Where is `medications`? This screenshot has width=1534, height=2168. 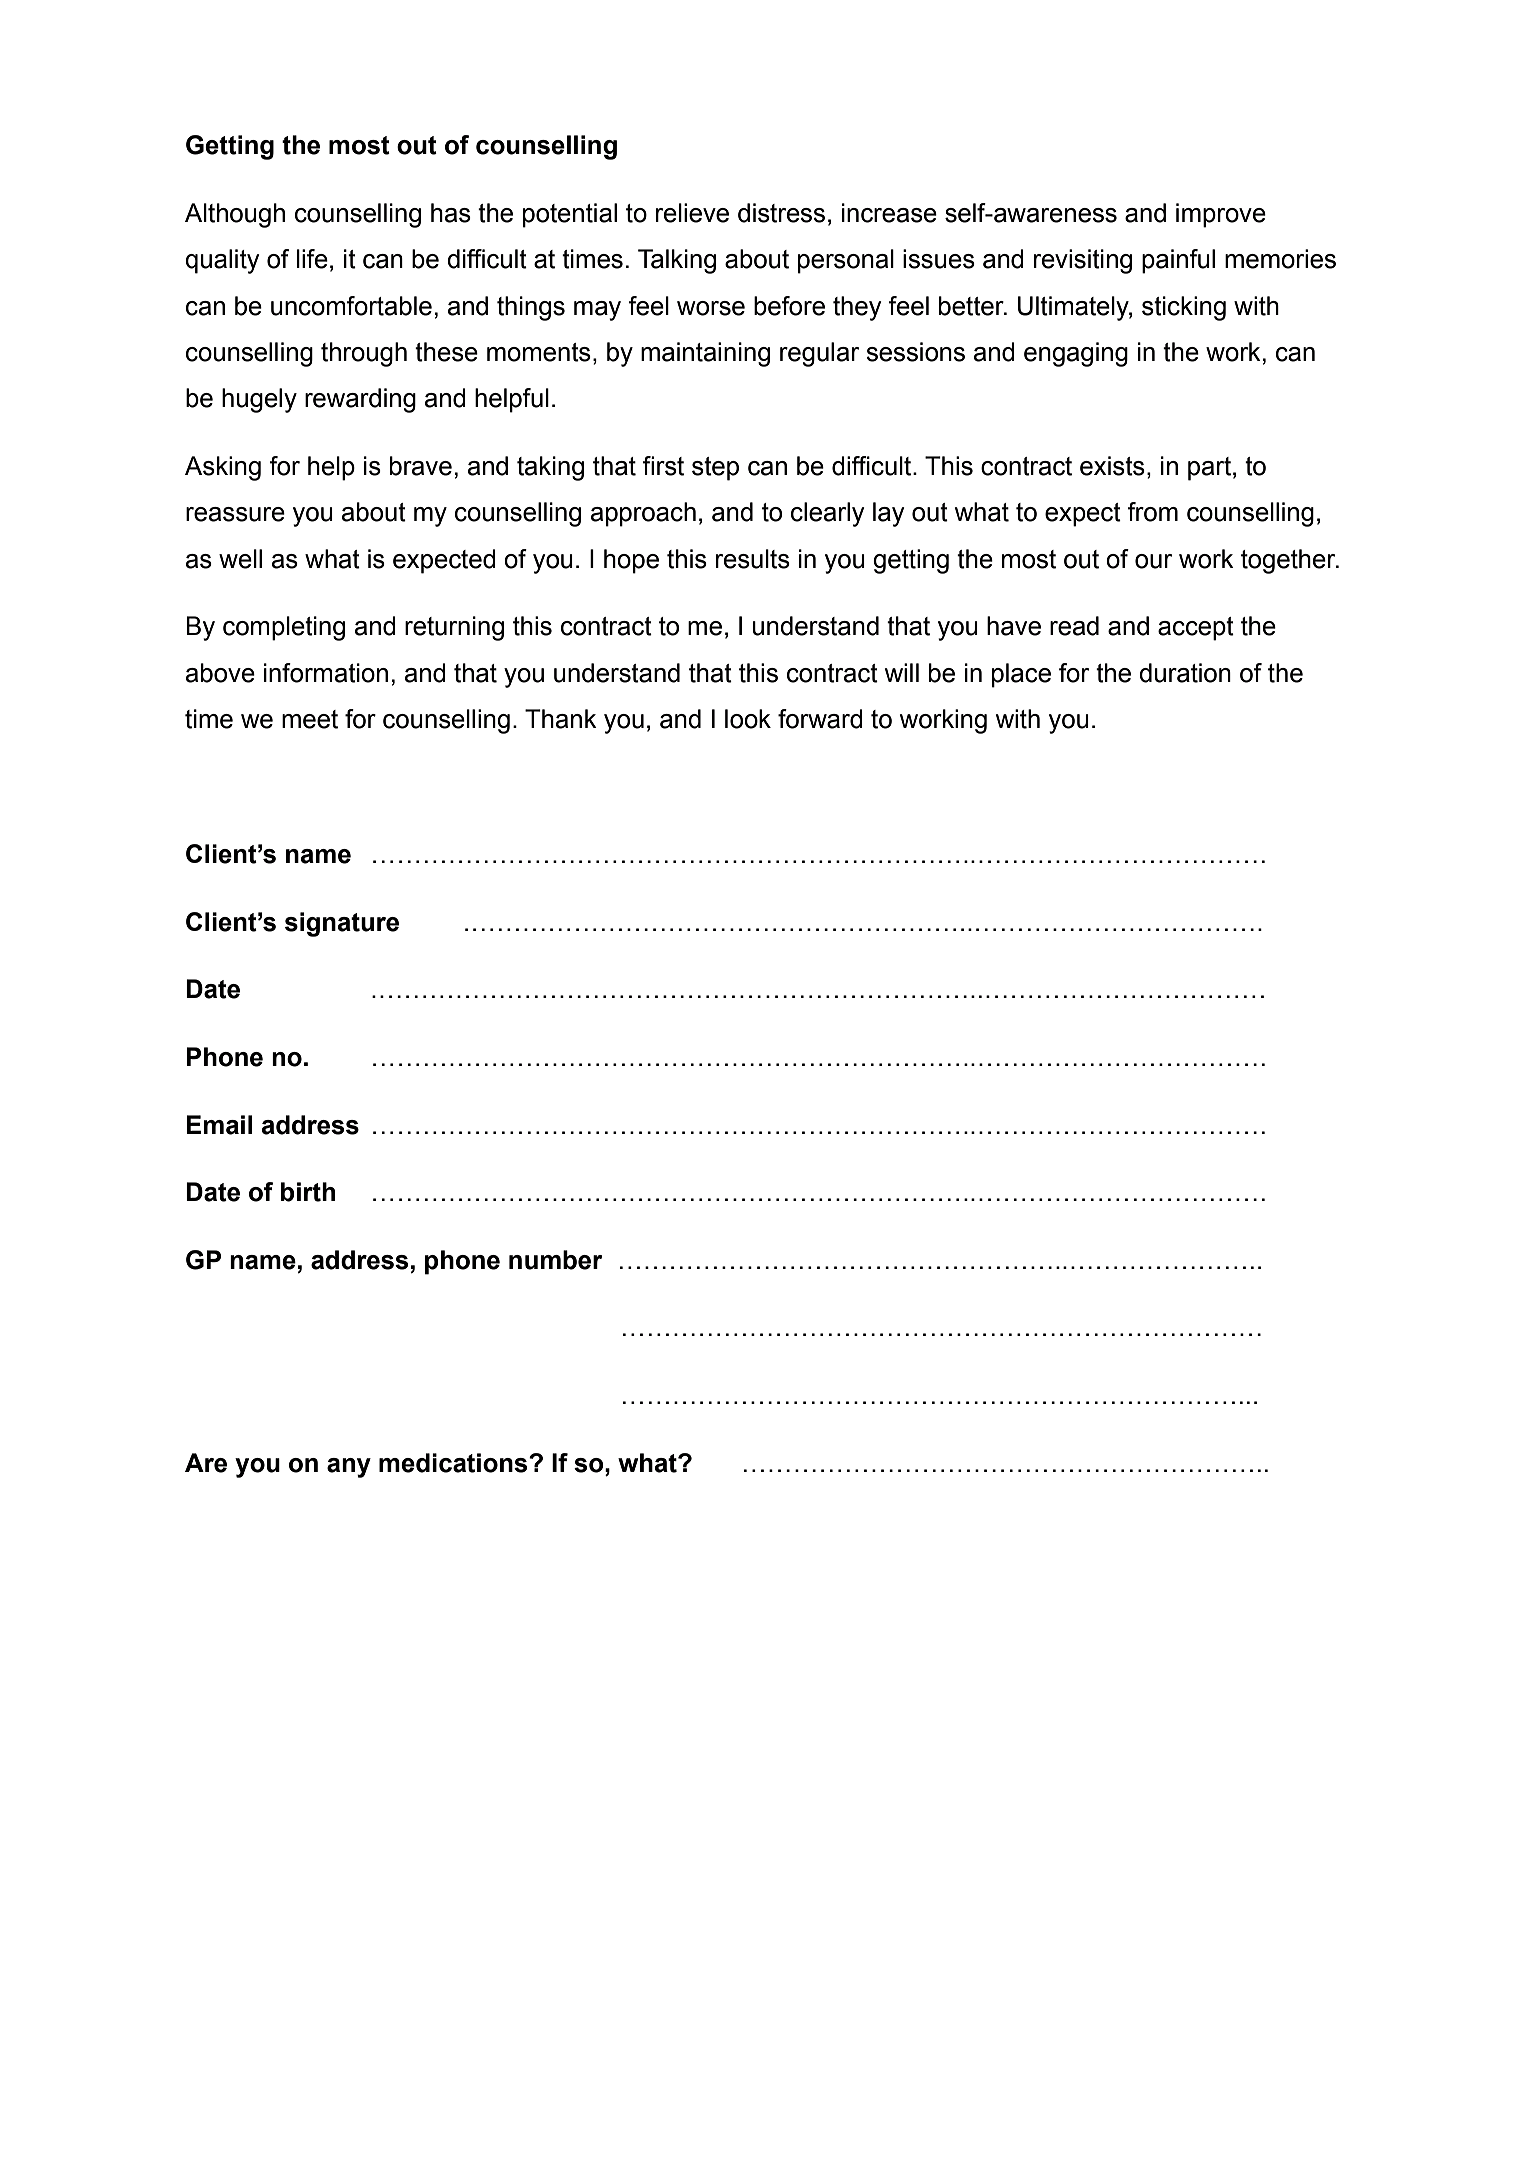 medications is located at coordinates (454, 1463).
